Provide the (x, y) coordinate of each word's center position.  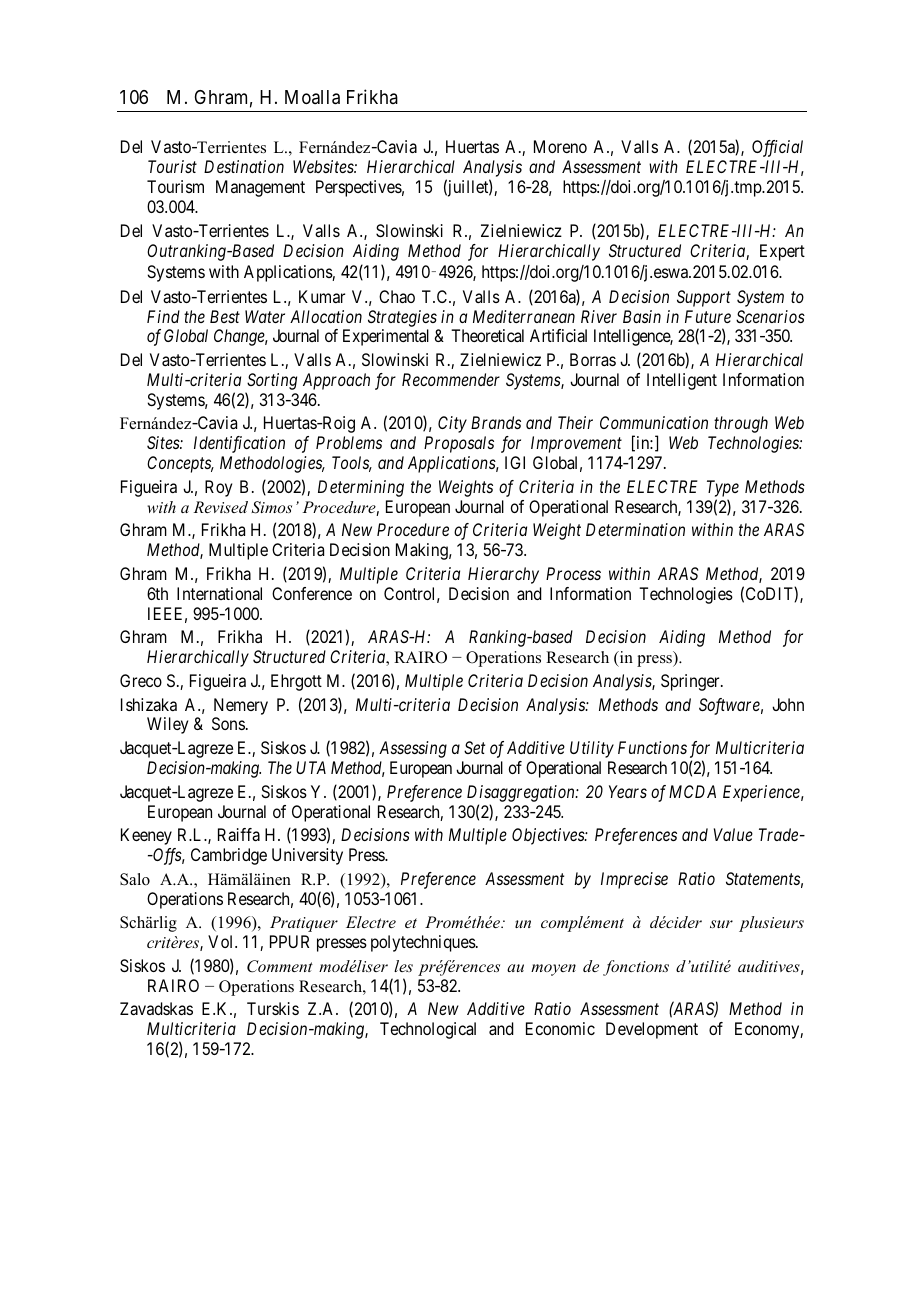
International (219, 593)
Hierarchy (503, 575)
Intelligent (682, 381)
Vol (222, 941)
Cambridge (229, 856)
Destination (244, 166)
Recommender (451, 379)
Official (777, 148)
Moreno (560, 146)
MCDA (692, 791)
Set (474, 747)
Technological (428, 1030)
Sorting (272, 381)
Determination (635, 529)
